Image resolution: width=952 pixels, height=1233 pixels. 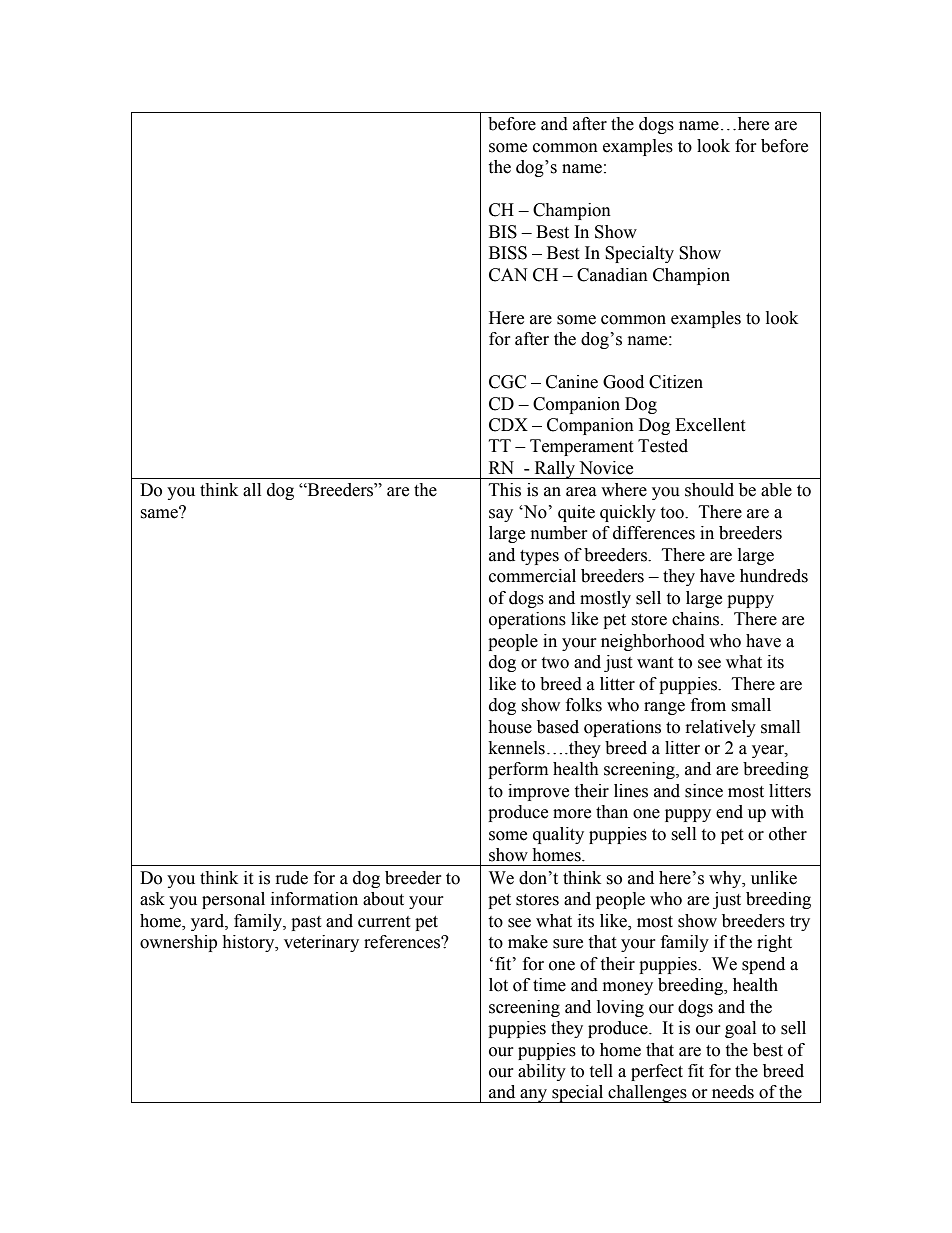 I want to click on should, so click(x=709, y=490).
